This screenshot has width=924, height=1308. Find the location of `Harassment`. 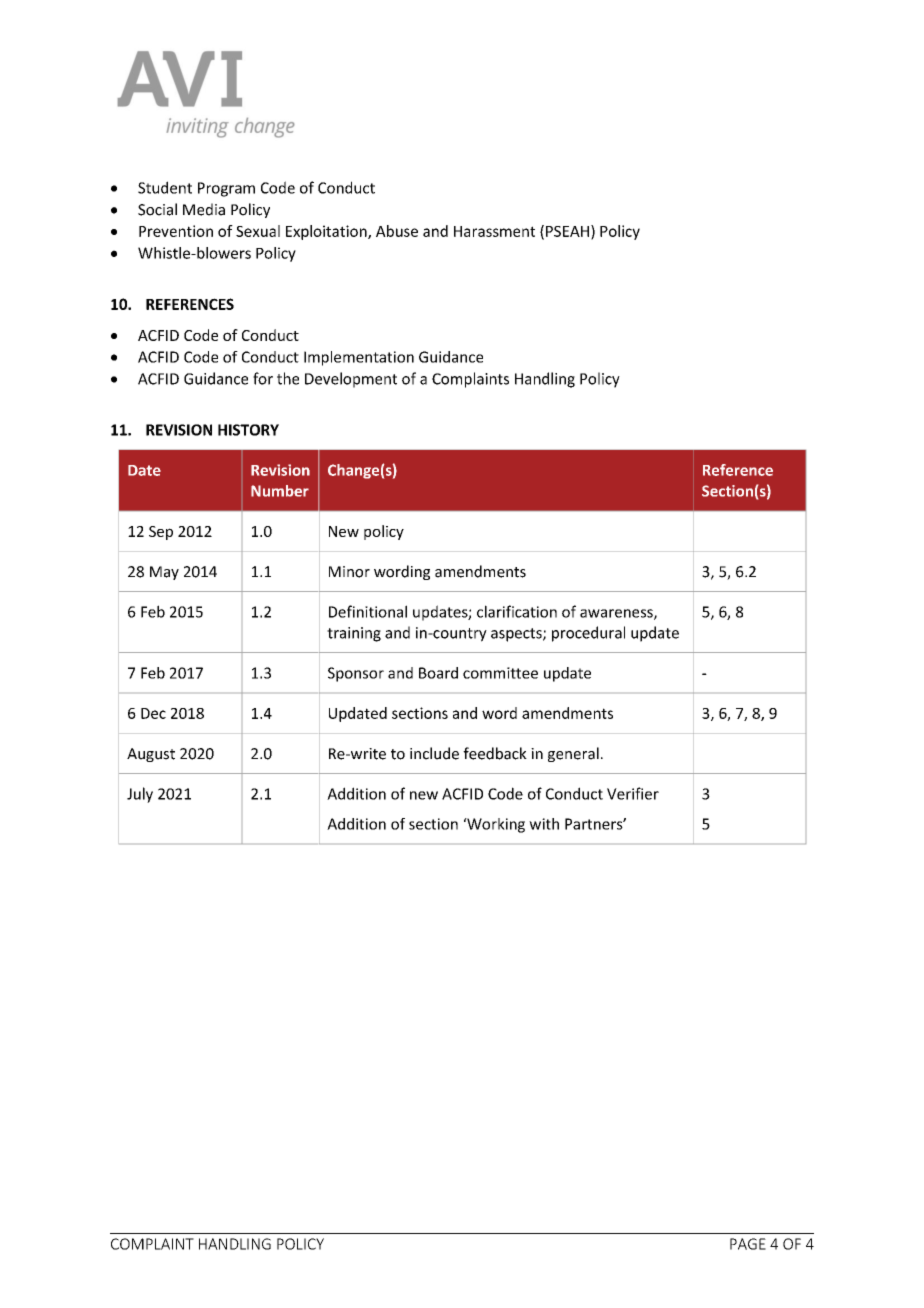

Harassment is located at coordinates (494, 231).
